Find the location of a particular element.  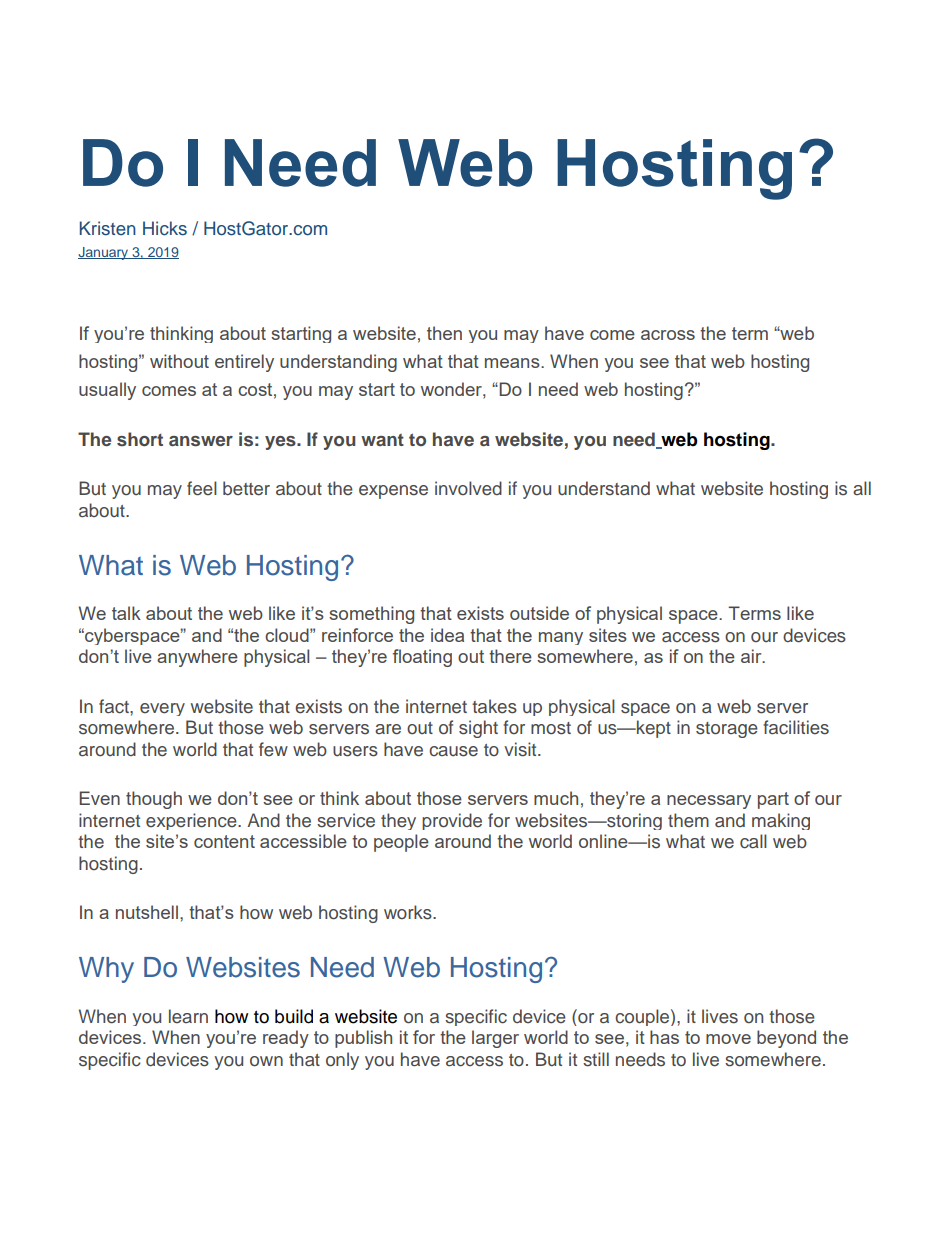

outside is located at coordinates (539, 613).
